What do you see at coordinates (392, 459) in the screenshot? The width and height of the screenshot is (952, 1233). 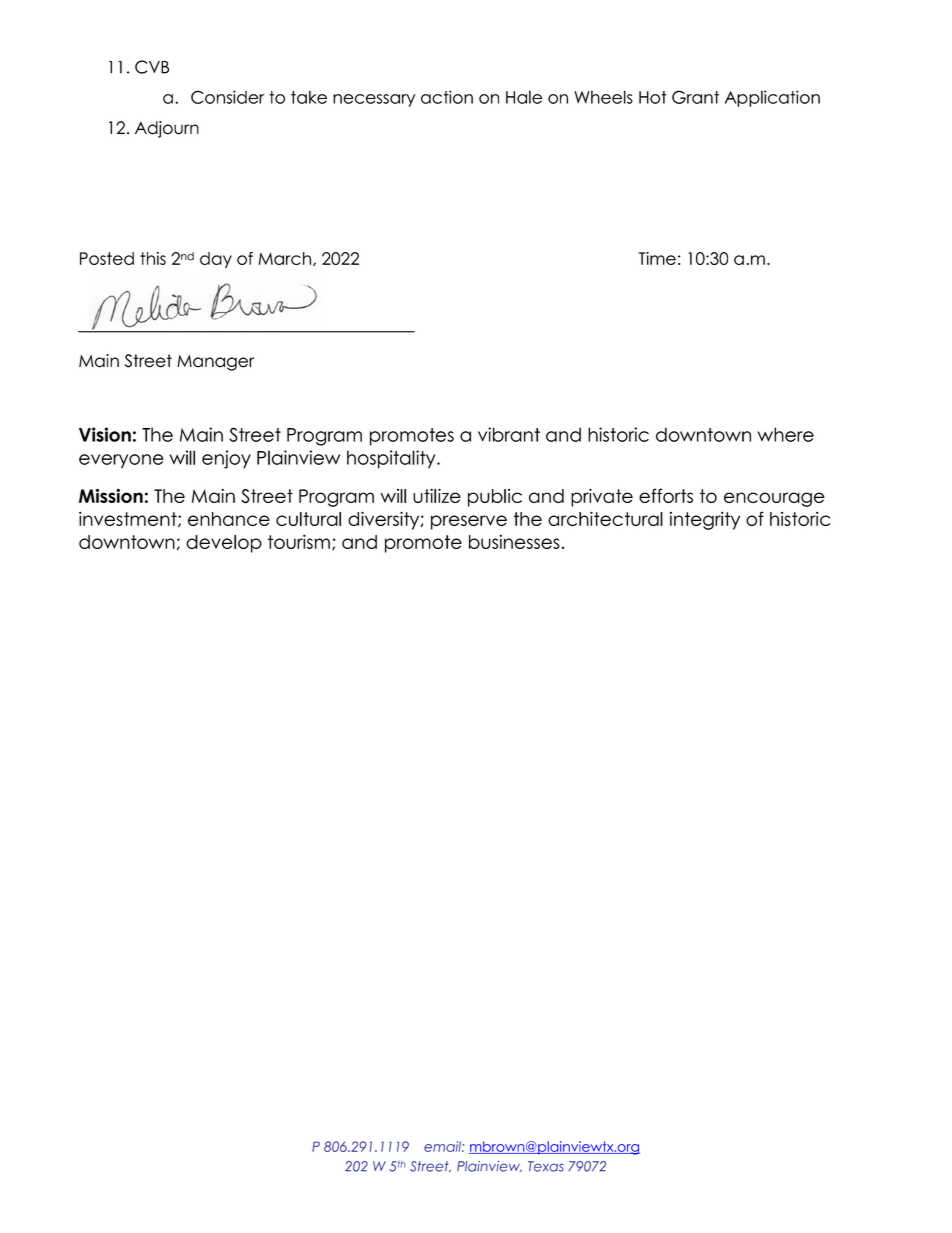 I see `hospitality` at bounding box center [392, 459].
